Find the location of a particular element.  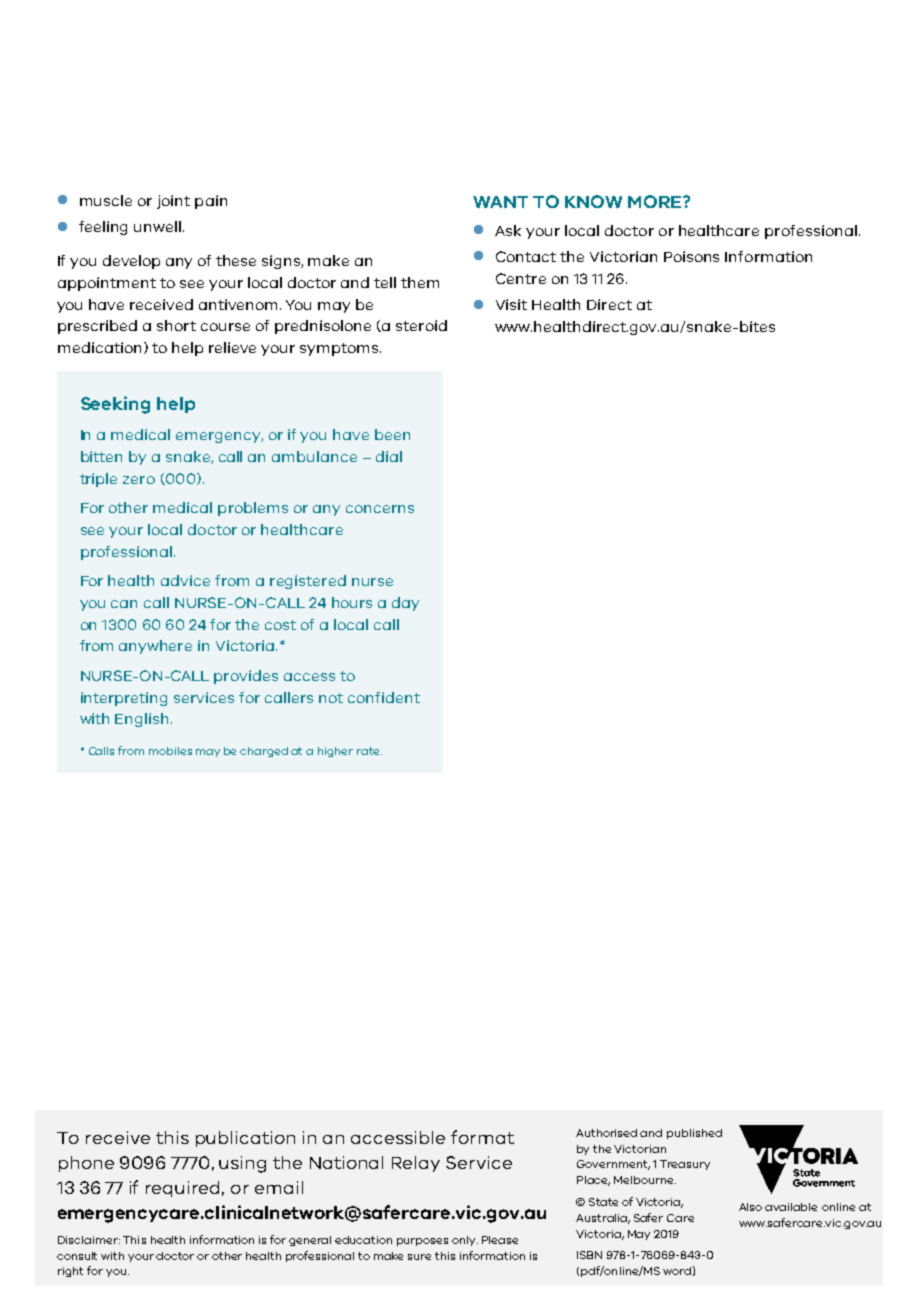

consult is located at coordinates (77, 1256).
